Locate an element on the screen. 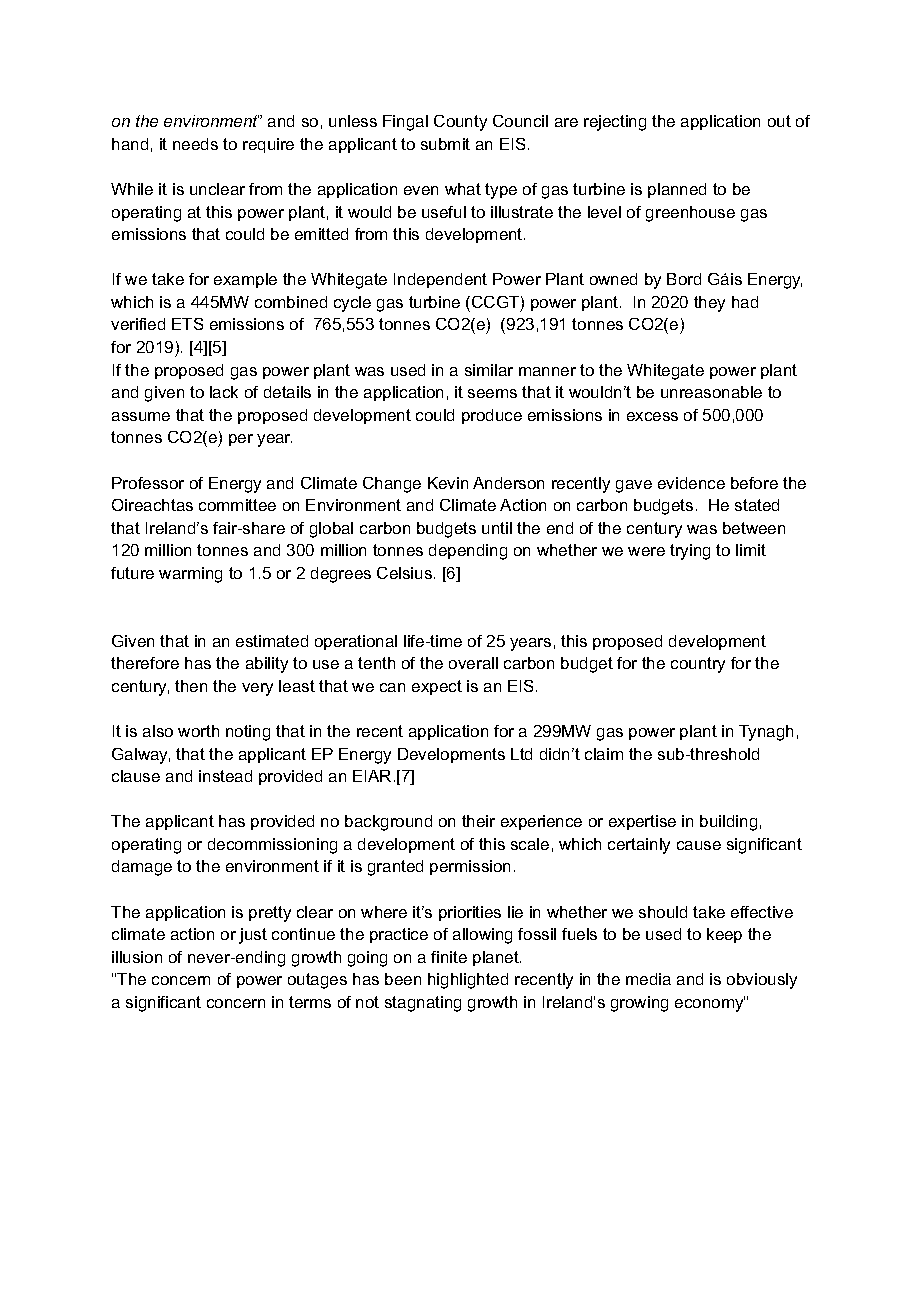  then is located at coordinates (191, 686).
